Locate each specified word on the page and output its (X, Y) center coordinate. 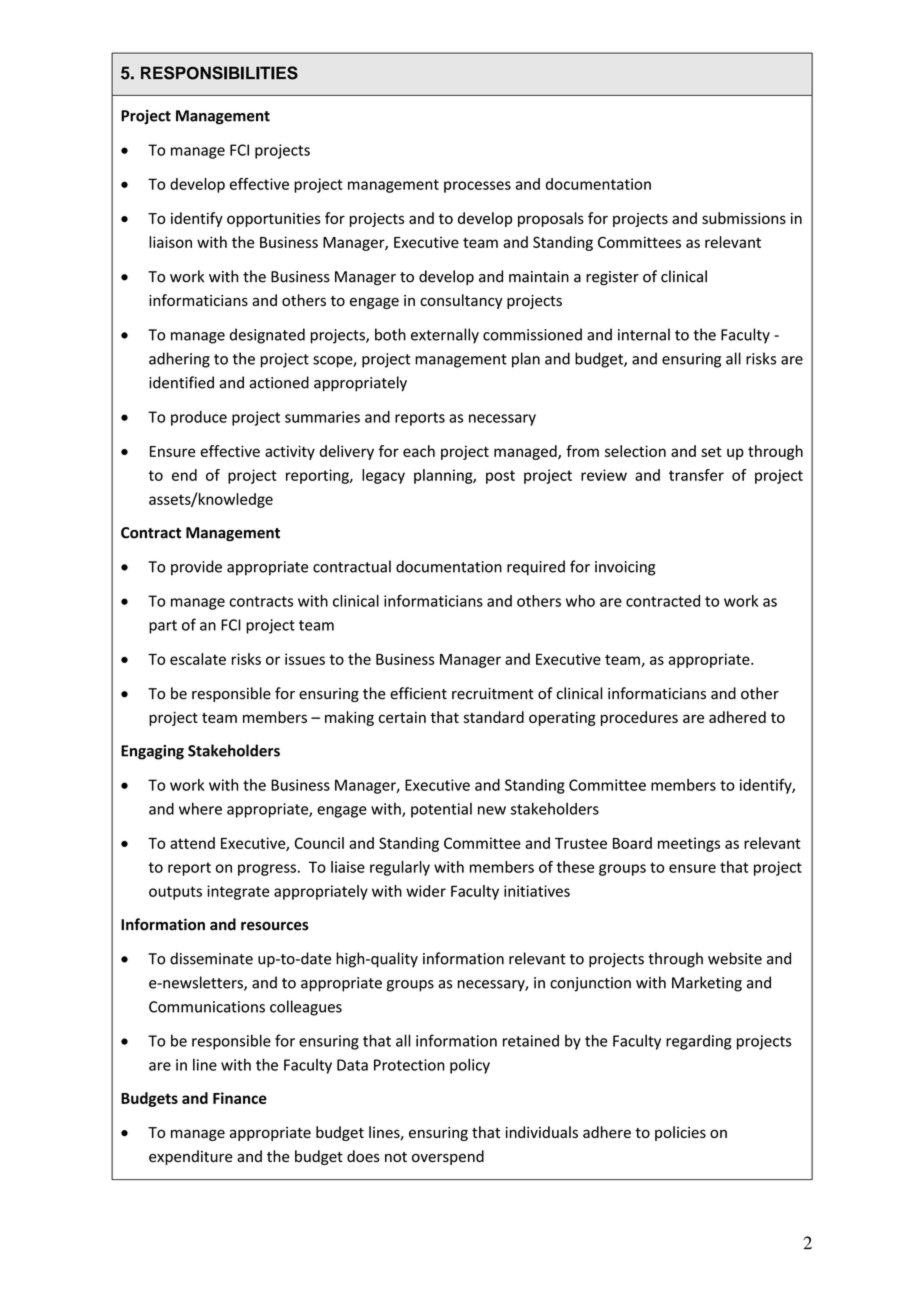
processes (477, 187)
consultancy (461, 301)
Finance (240, 1098)
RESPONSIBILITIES (219, 73)
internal (644, 334)
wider (426, 891)
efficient (418, 693)
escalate (198, 659)
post (500, 477)
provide (196, 568)
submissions (744, 218)
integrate (238, 892)
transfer (696, 475)
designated (267, 336)
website (735, 958)
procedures (639, 718)
